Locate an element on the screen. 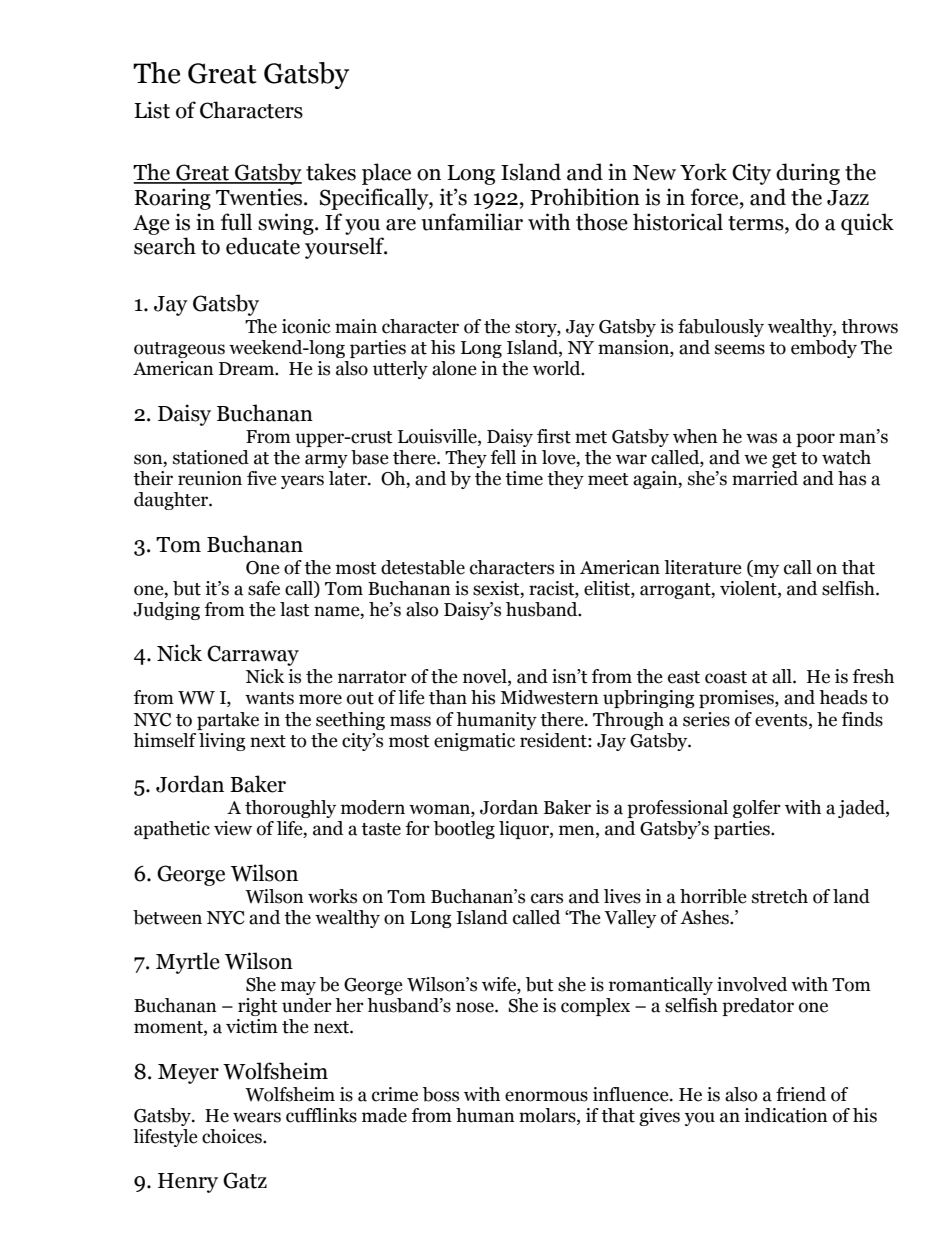  was is located at coordinates (761, 438).
